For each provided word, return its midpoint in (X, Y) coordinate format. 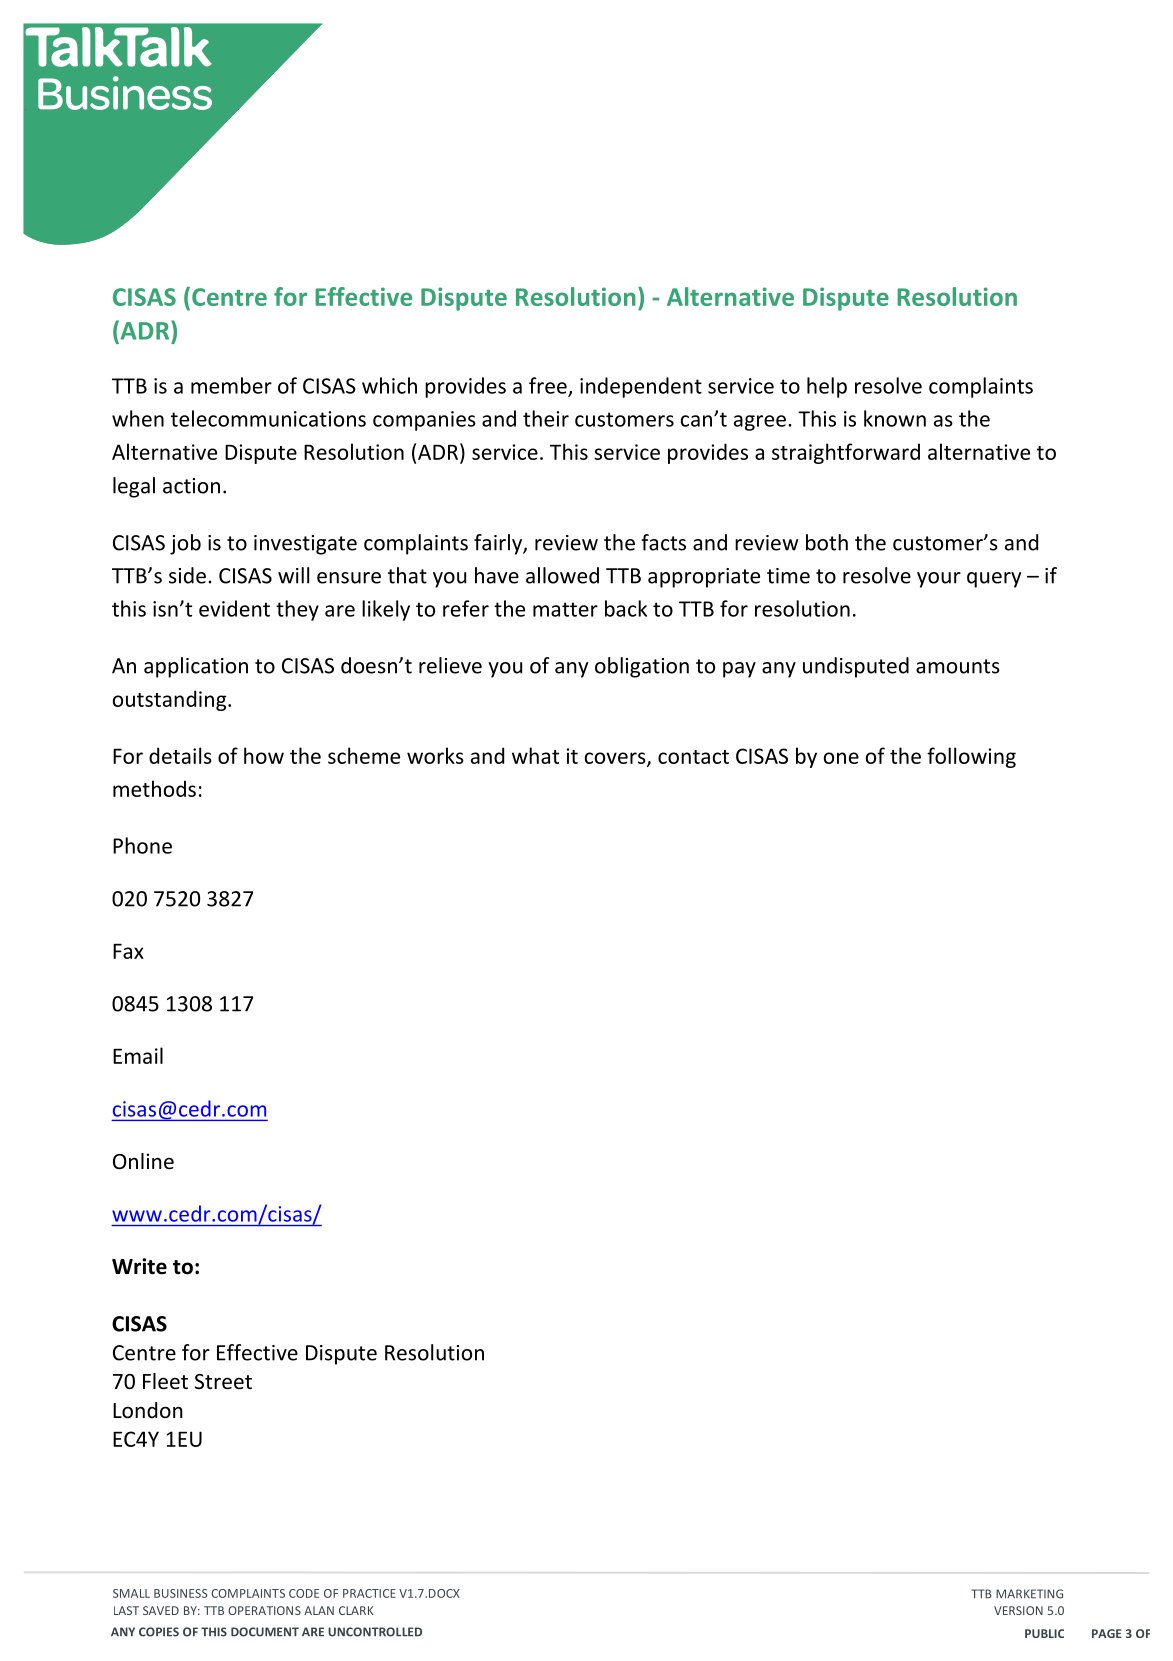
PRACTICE (369, 1593)
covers (616, 759)
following (971, 757)
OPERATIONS (264, 1610)
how (264, 755)
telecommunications (268, 418)
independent (641, 387)
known (895, 418)
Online (143, 1161)
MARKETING (1029, 1594)
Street (223, 1382)
